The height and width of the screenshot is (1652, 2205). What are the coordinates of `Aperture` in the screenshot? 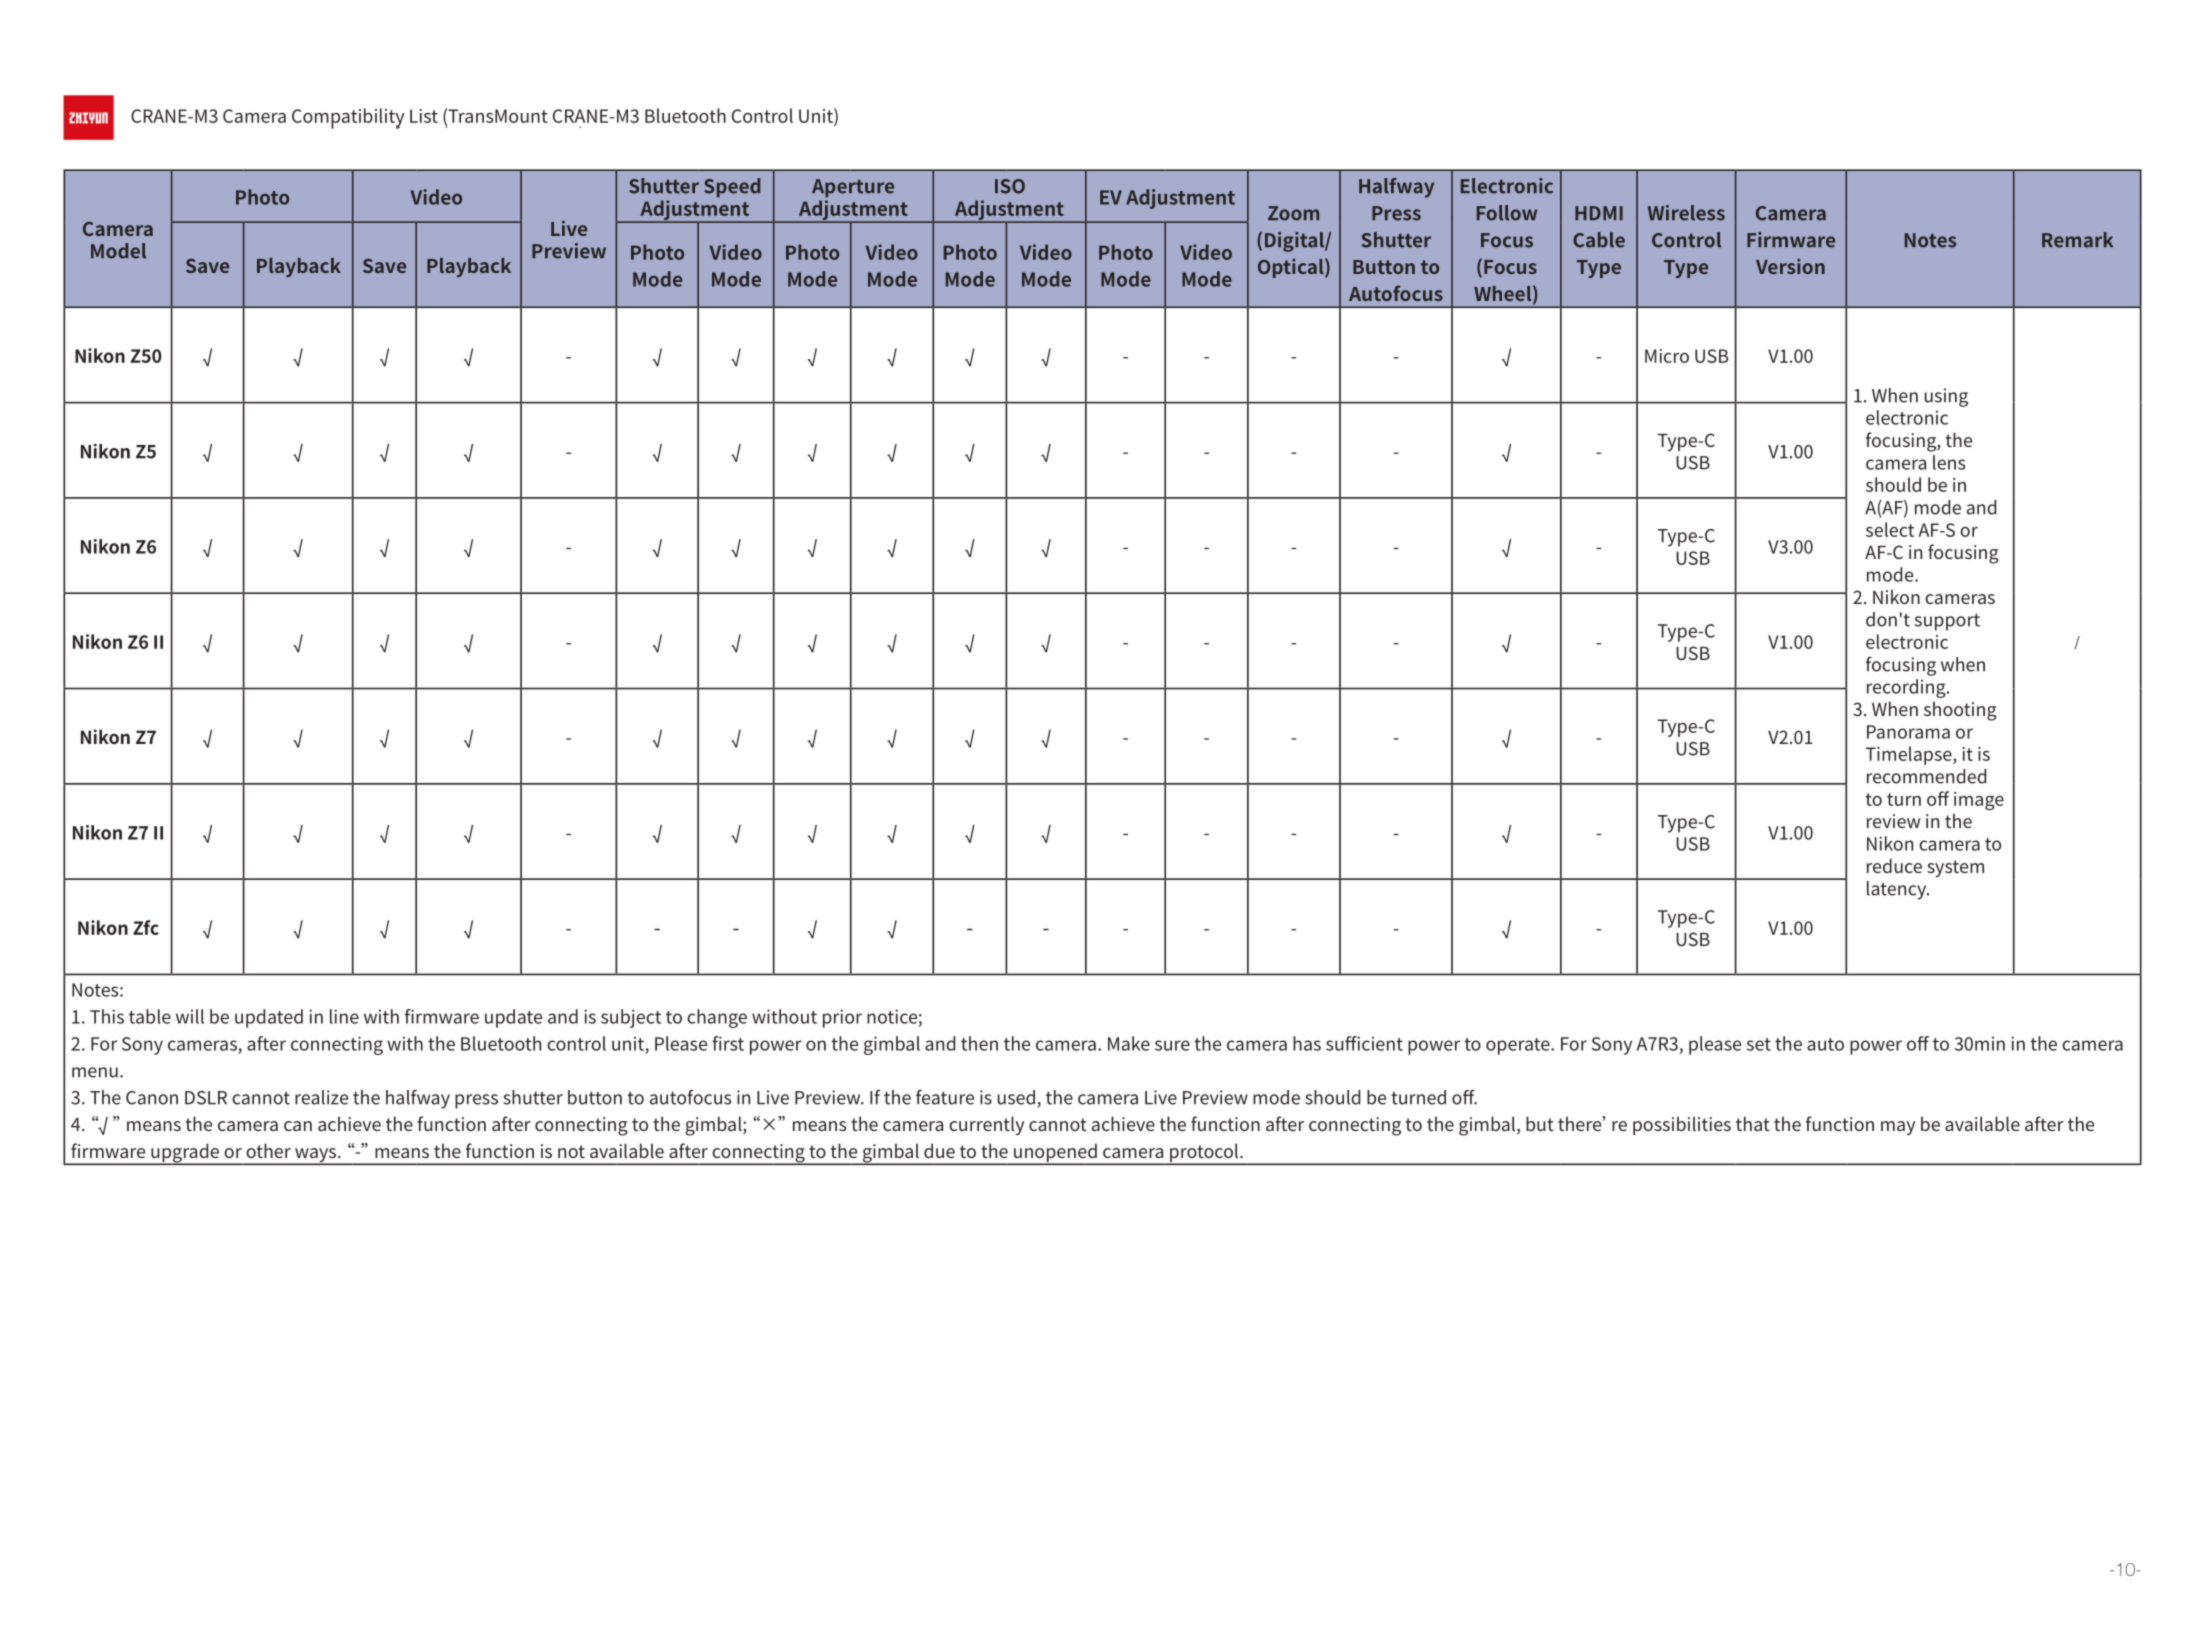 It's located at (853, 188).
